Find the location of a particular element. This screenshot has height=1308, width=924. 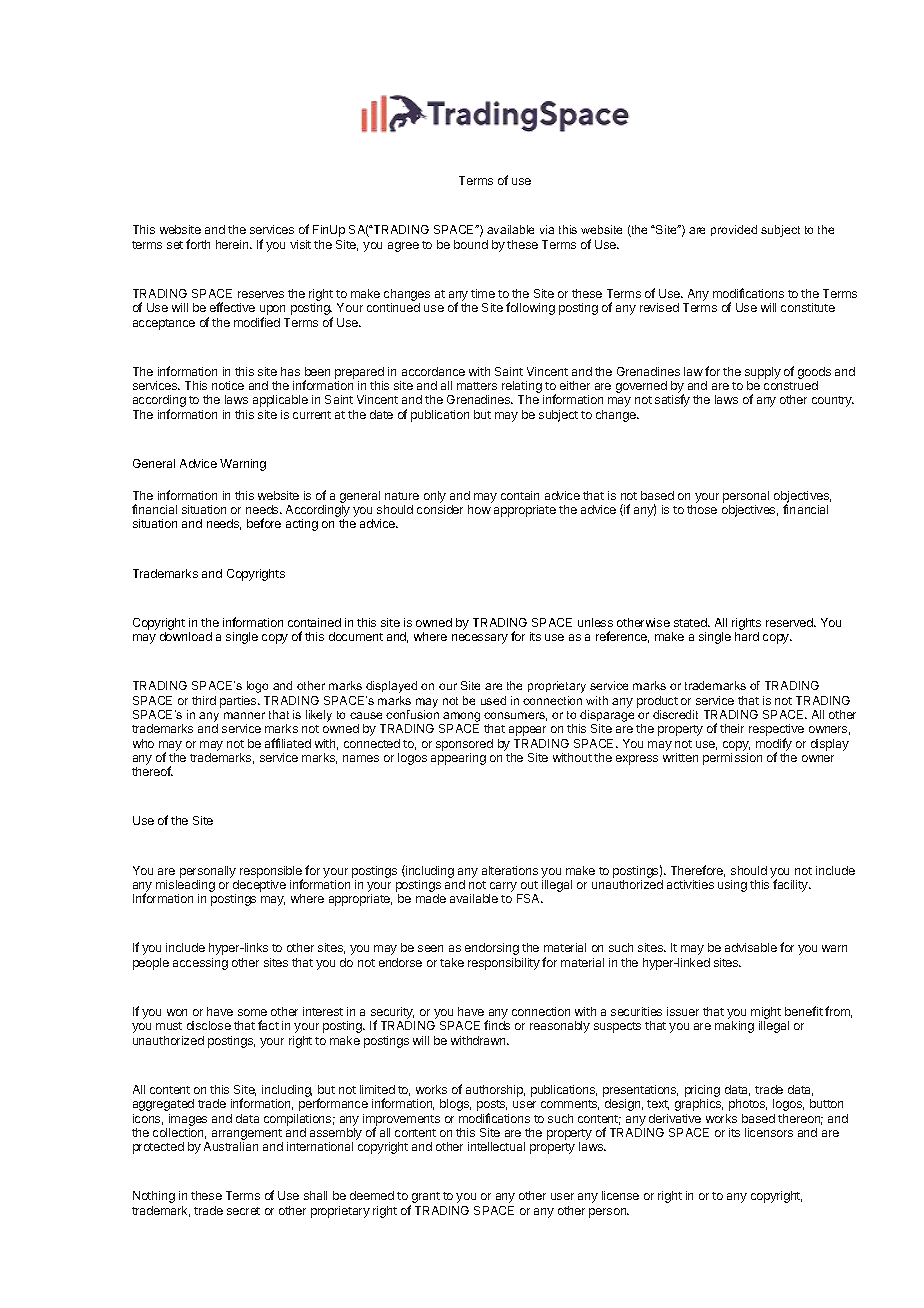

acting is located at coordinates (302, 525).
